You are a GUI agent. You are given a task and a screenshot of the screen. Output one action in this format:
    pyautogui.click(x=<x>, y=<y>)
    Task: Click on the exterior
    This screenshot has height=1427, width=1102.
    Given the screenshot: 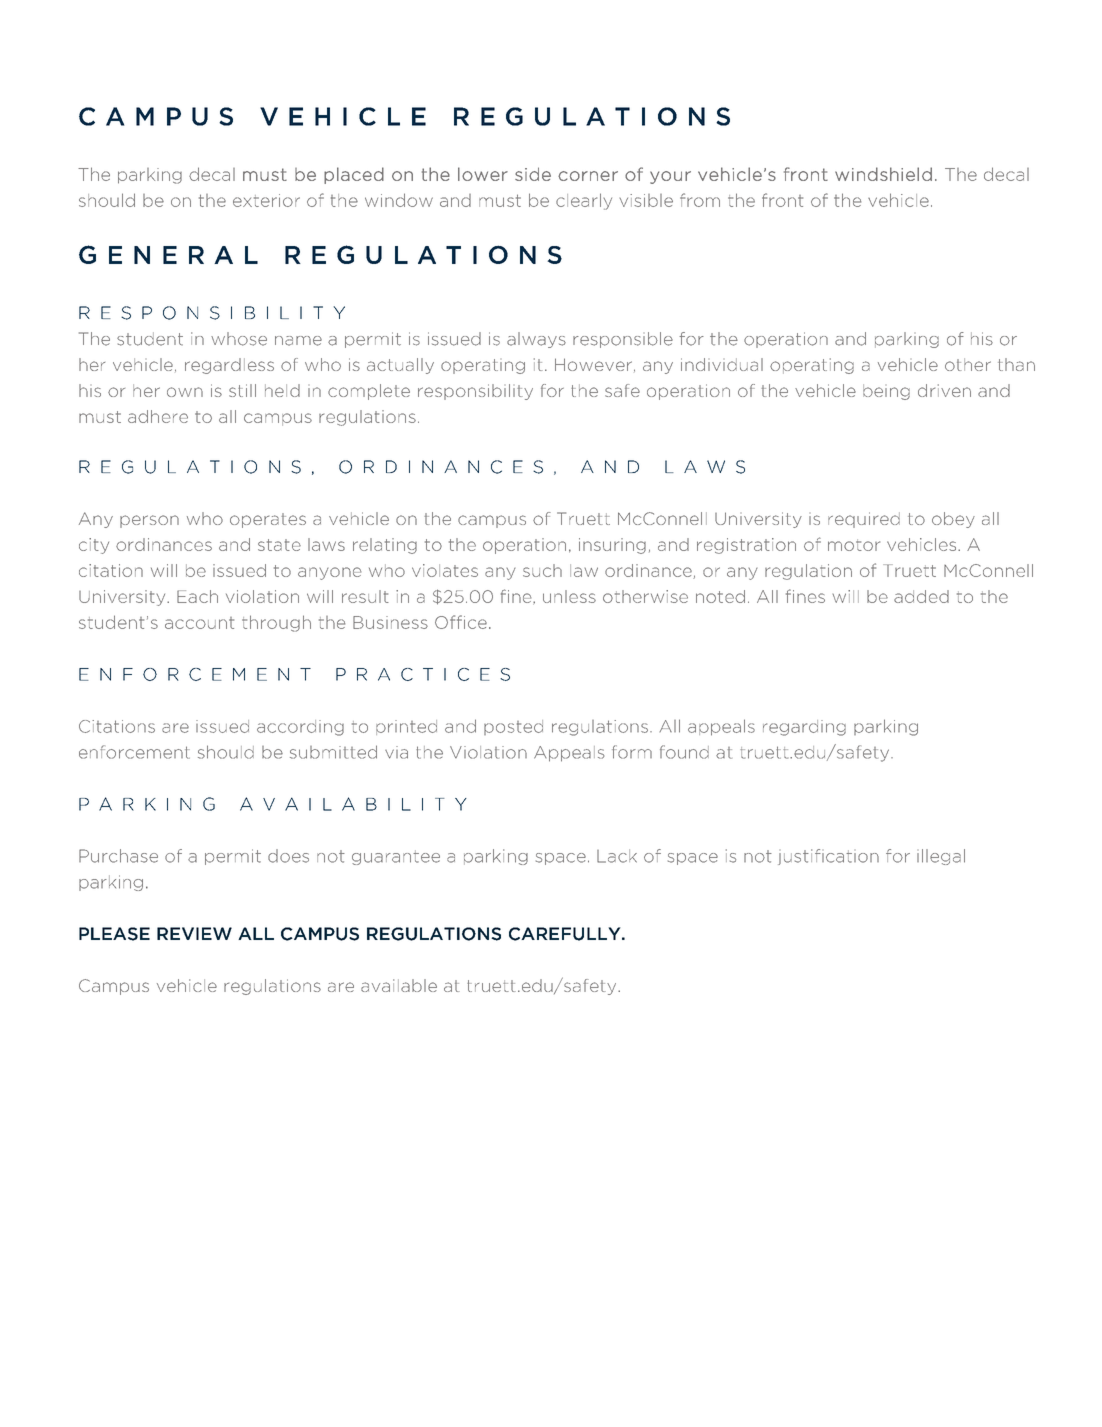 What is the action you would take?
    pyautogui.click(x=266, y=200)
